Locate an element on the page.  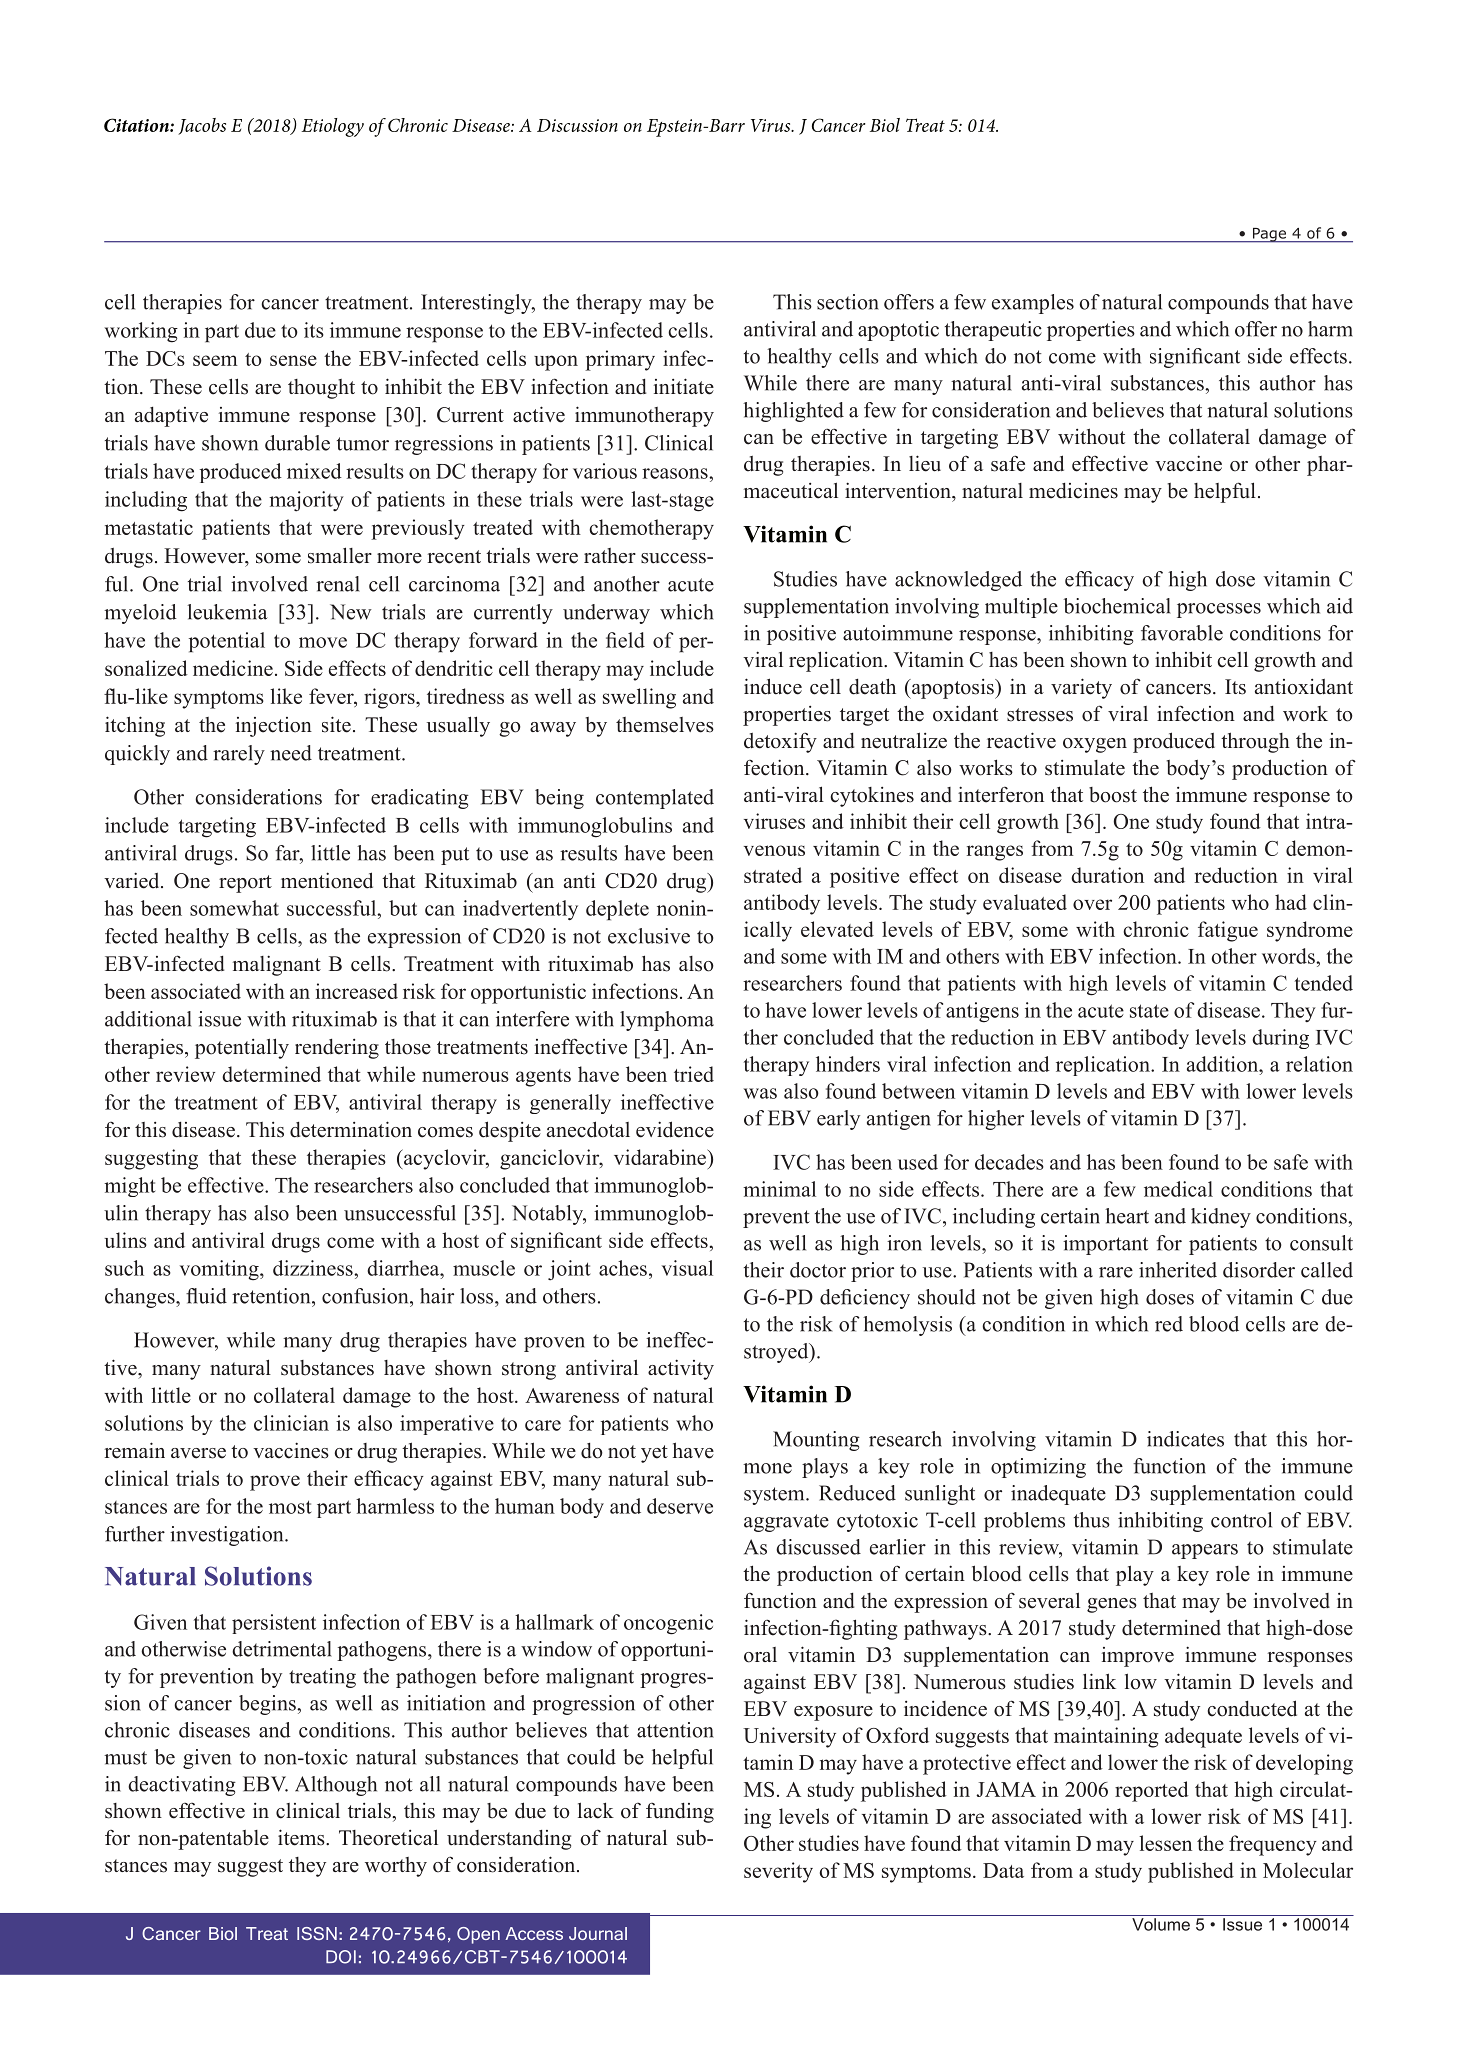
most is located at coordinates (290, 1507).
